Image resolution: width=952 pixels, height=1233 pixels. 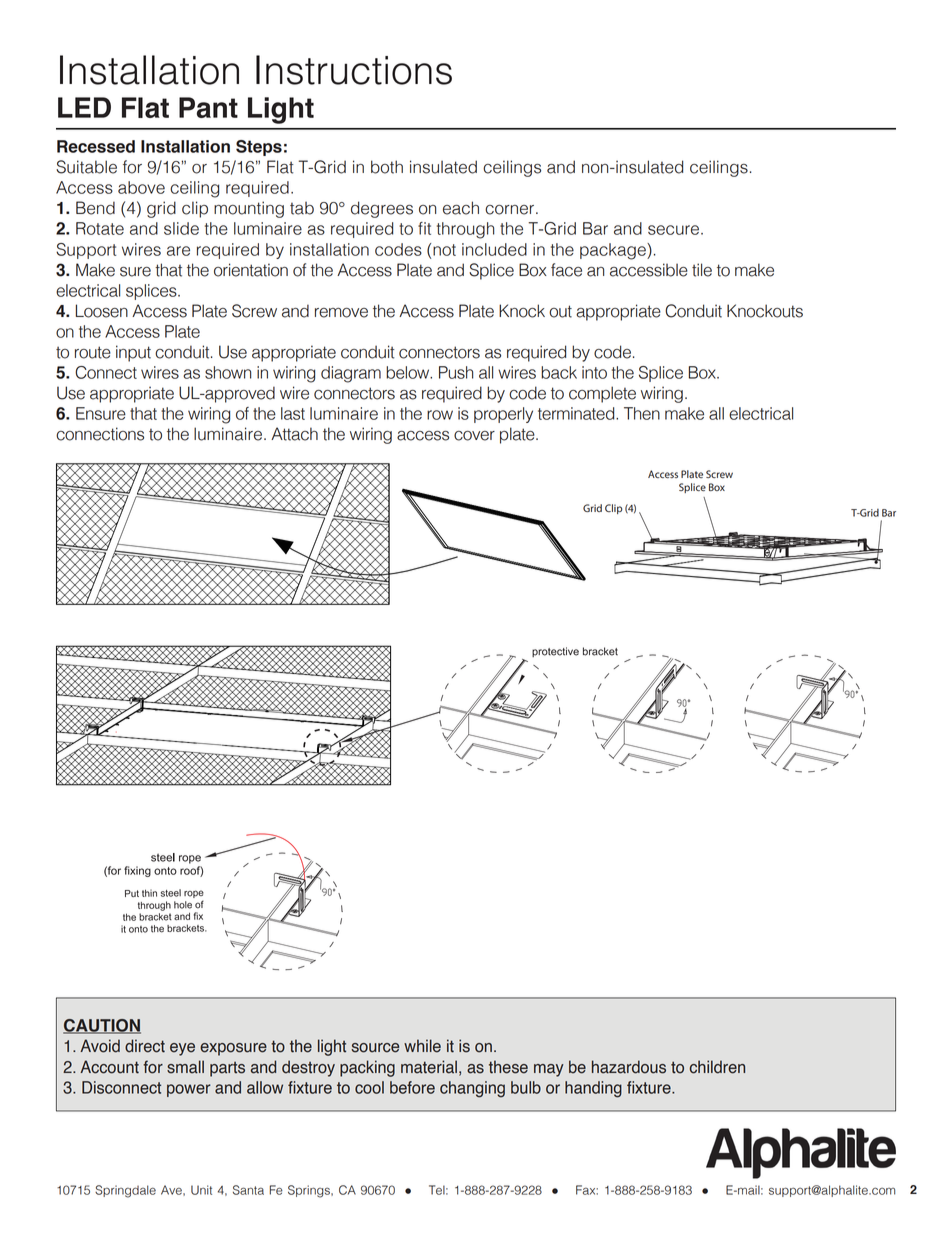 I want to click on cover, so click(x=474, y=436).
